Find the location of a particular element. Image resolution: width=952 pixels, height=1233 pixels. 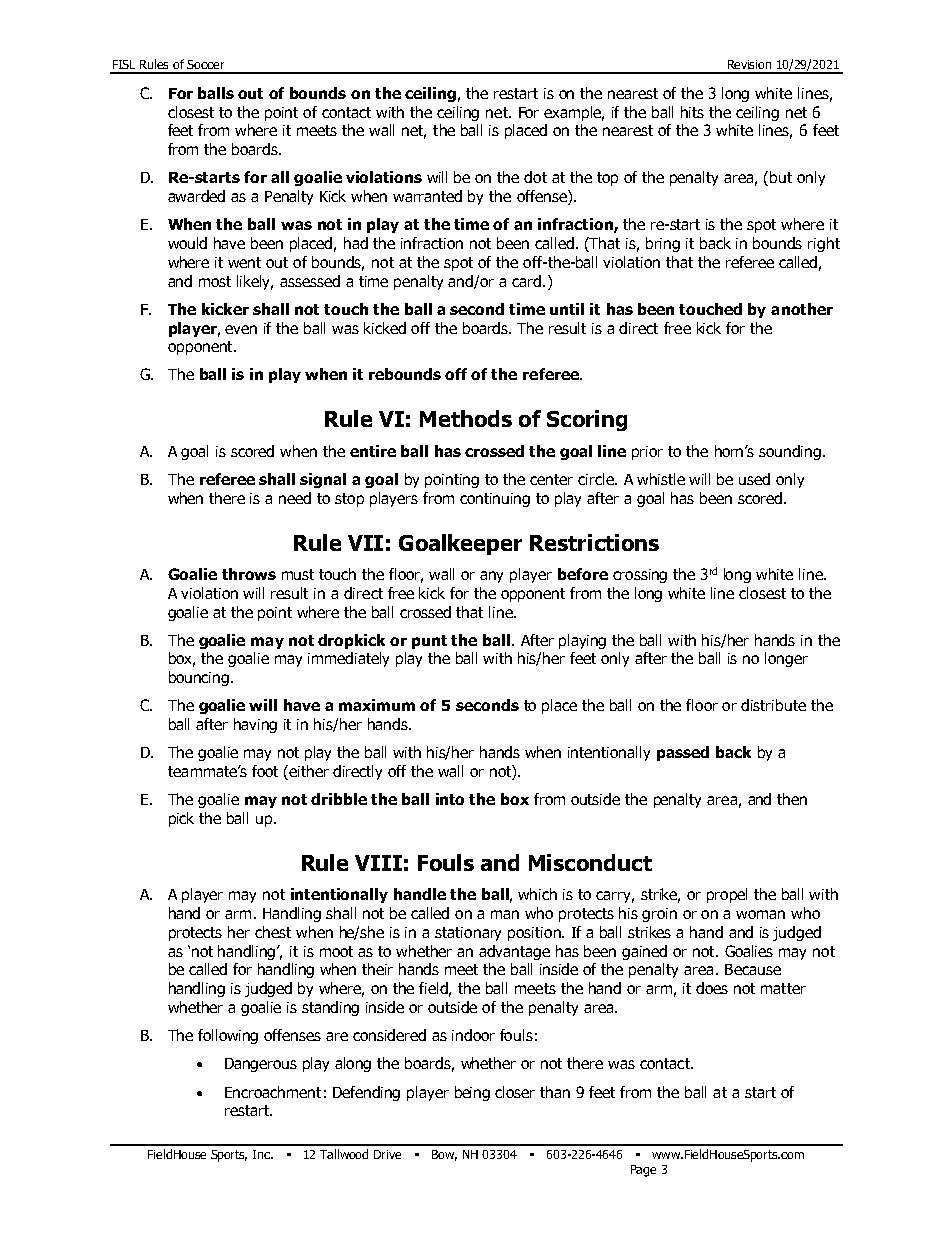

Soccer is located at coordinates (205, 64).
